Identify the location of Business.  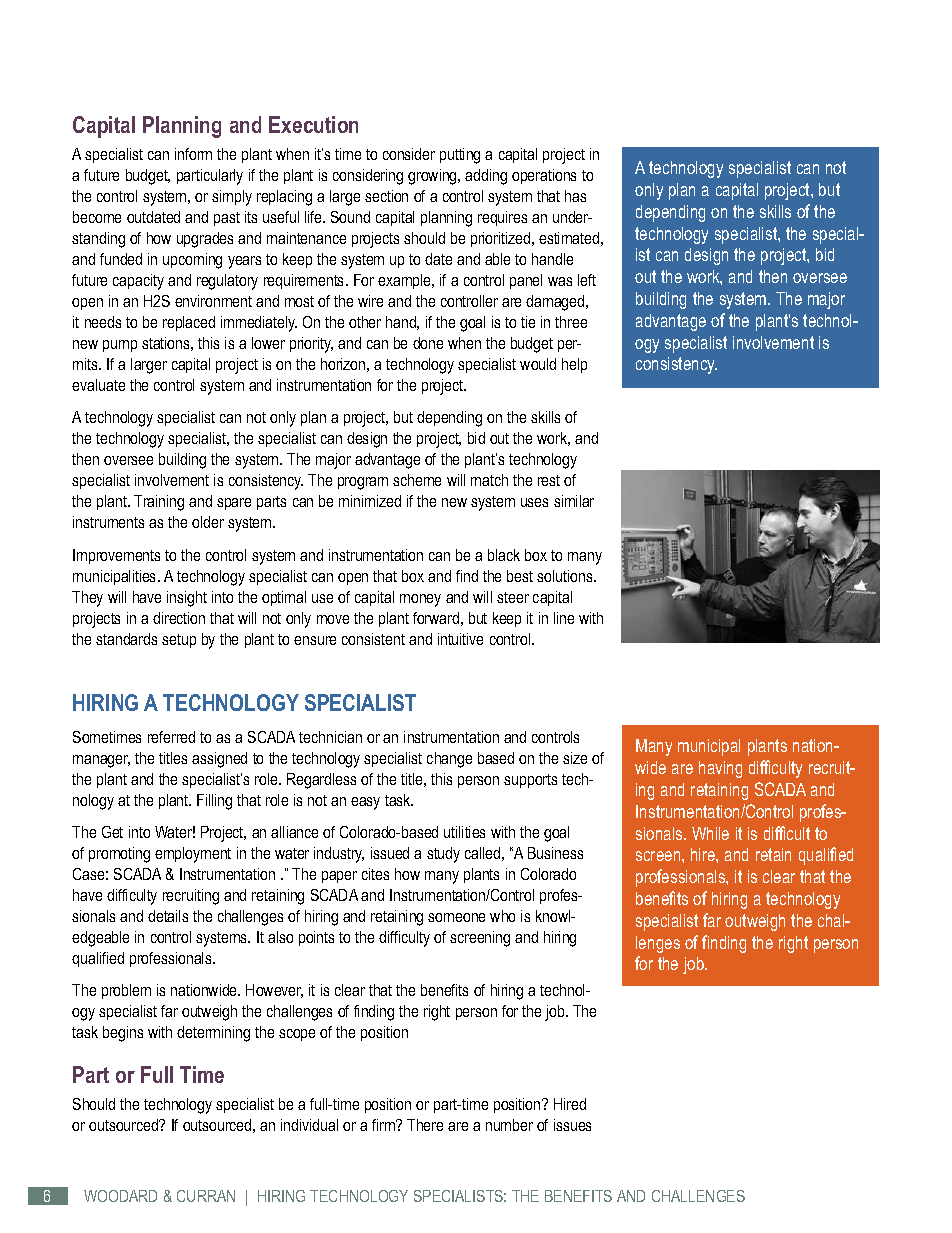
(555, 853).
